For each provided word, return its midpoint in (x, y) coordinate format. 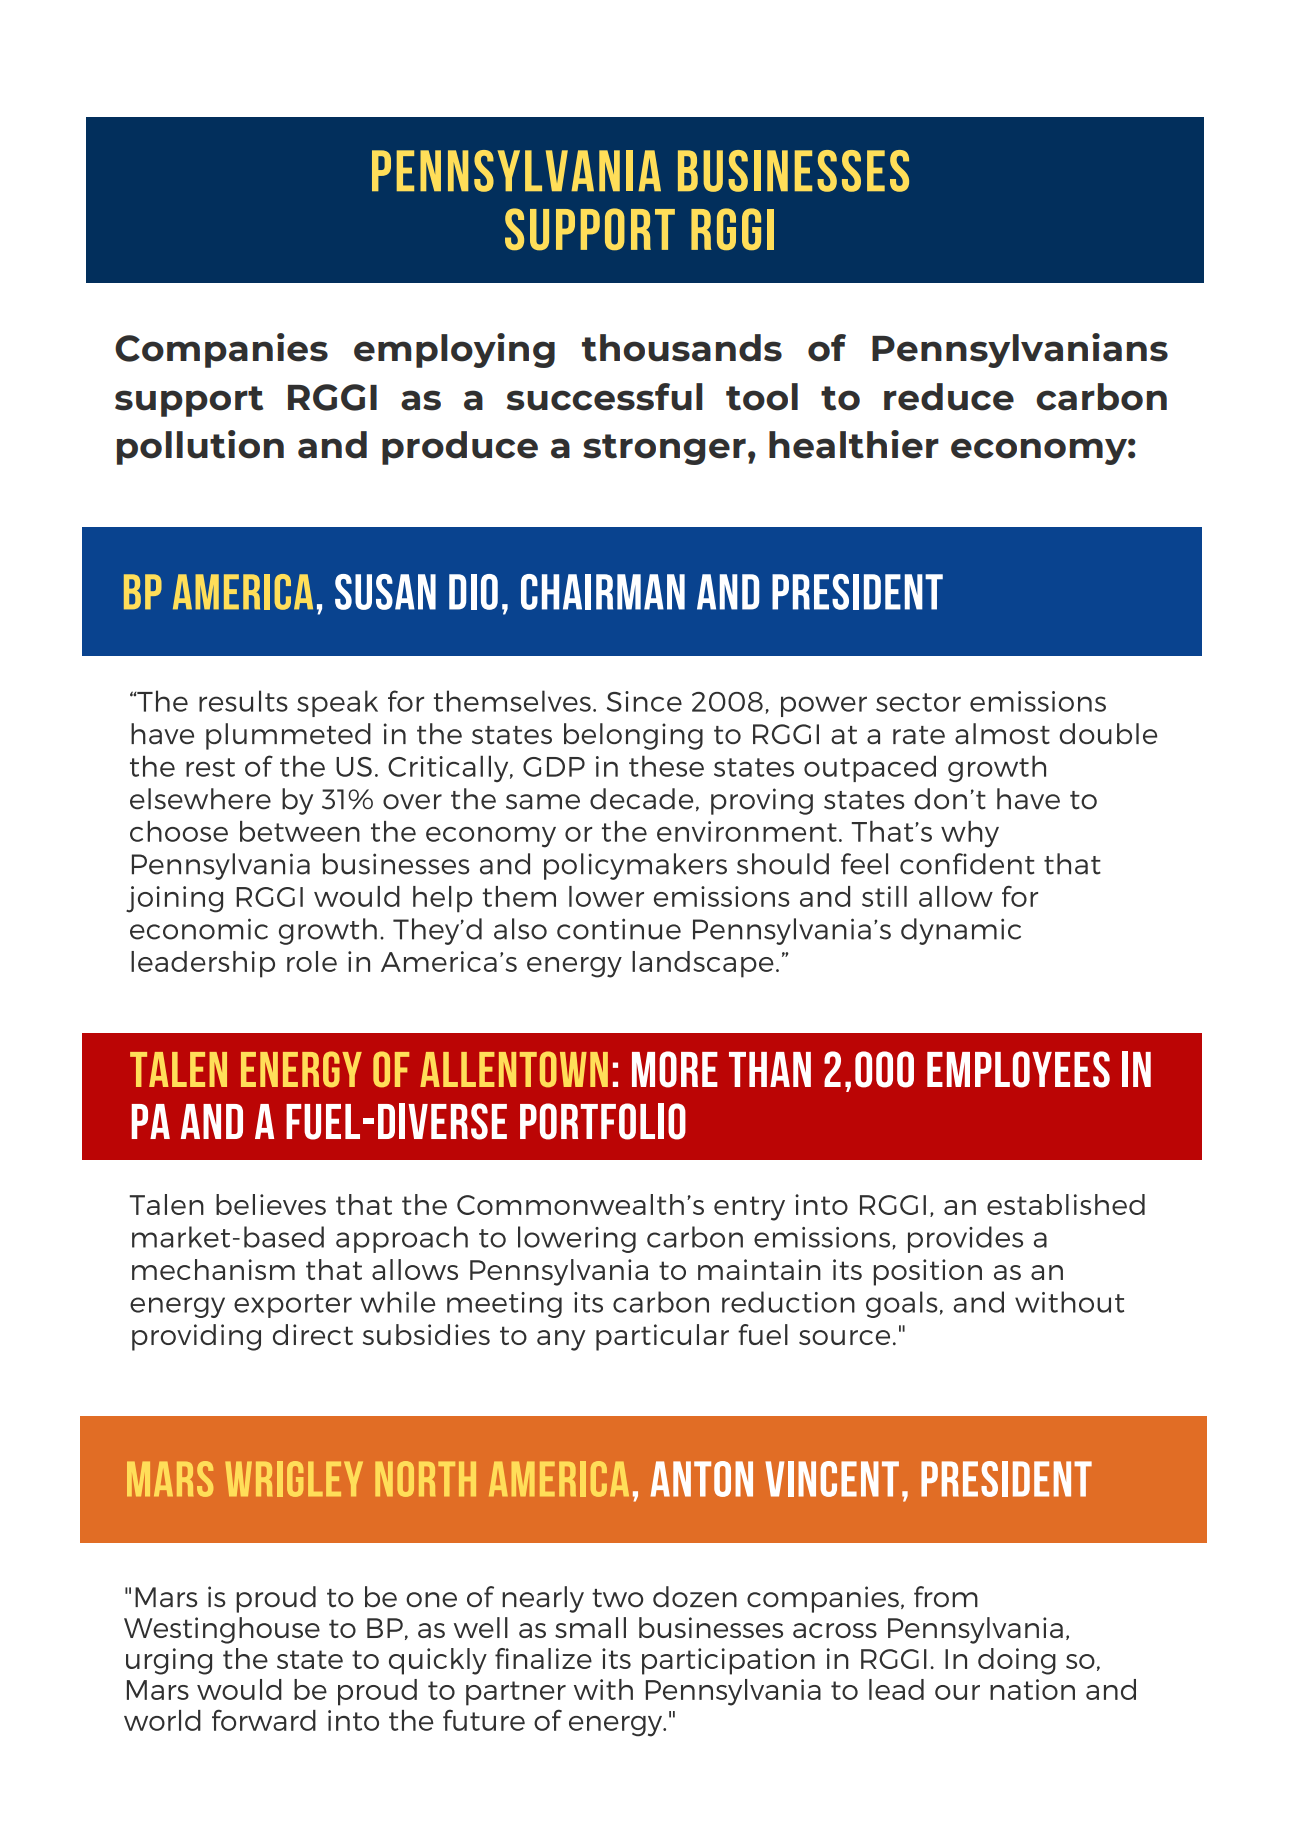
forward (264, 1720)
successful (605, 397)
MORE (675, 1069)
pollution (200, 447)
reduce (949, 397)
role (312, 961)
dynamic (961, 931)
